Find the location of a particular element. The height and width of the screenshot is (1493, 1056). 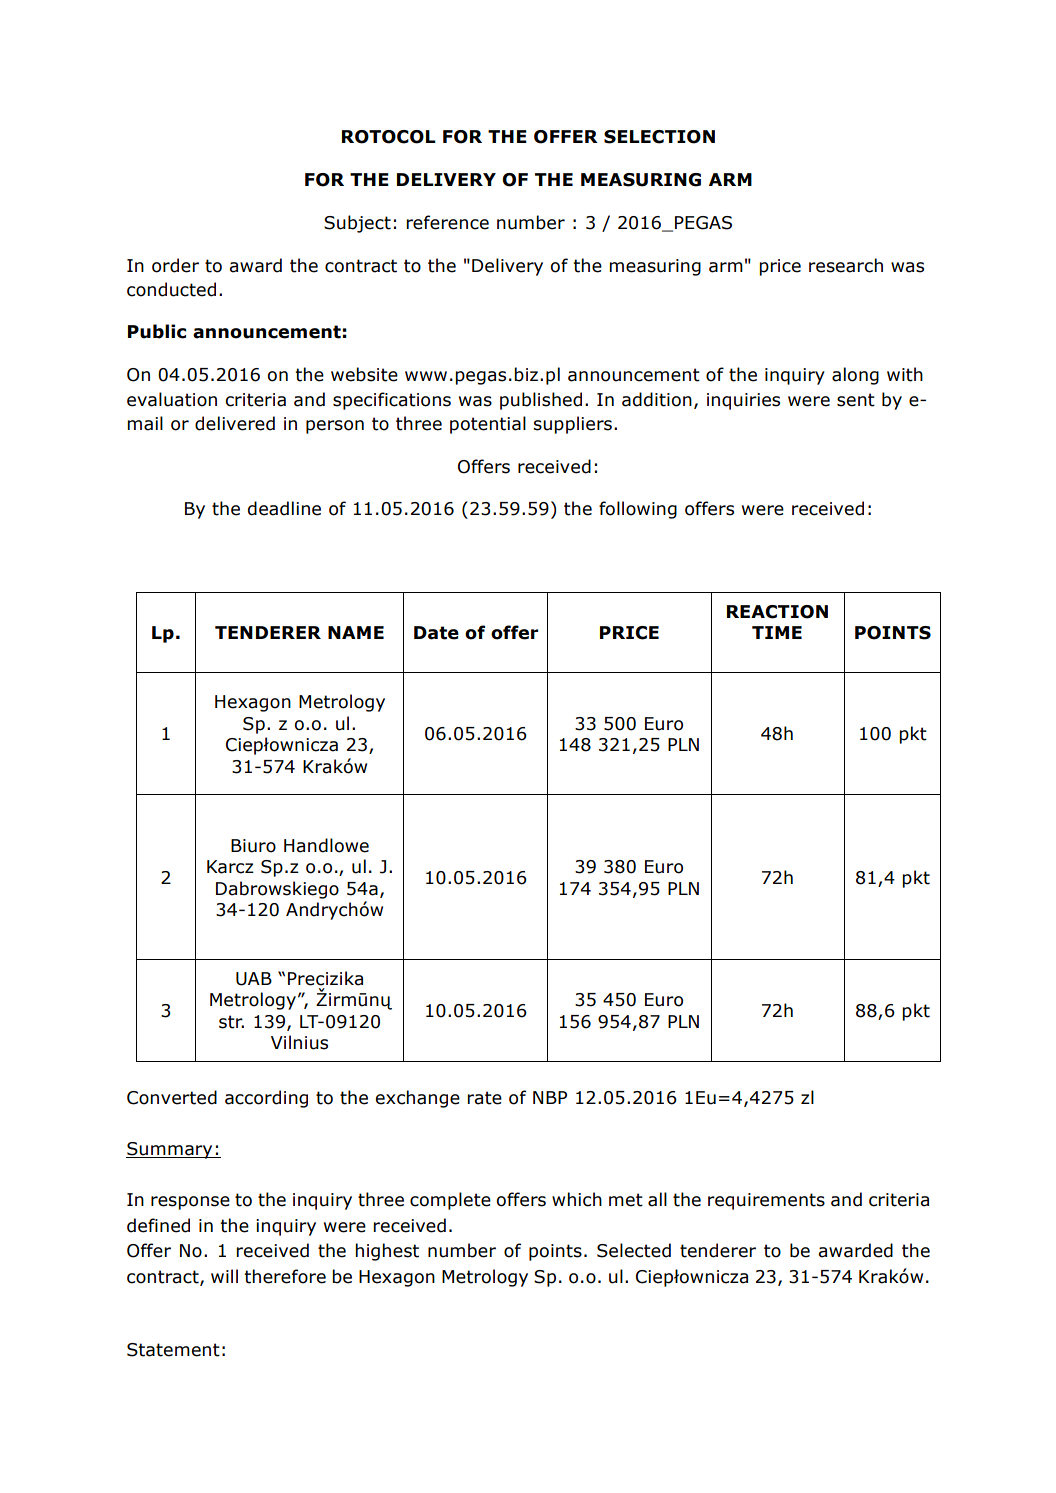

will is located at coordinates (224, 1276).
